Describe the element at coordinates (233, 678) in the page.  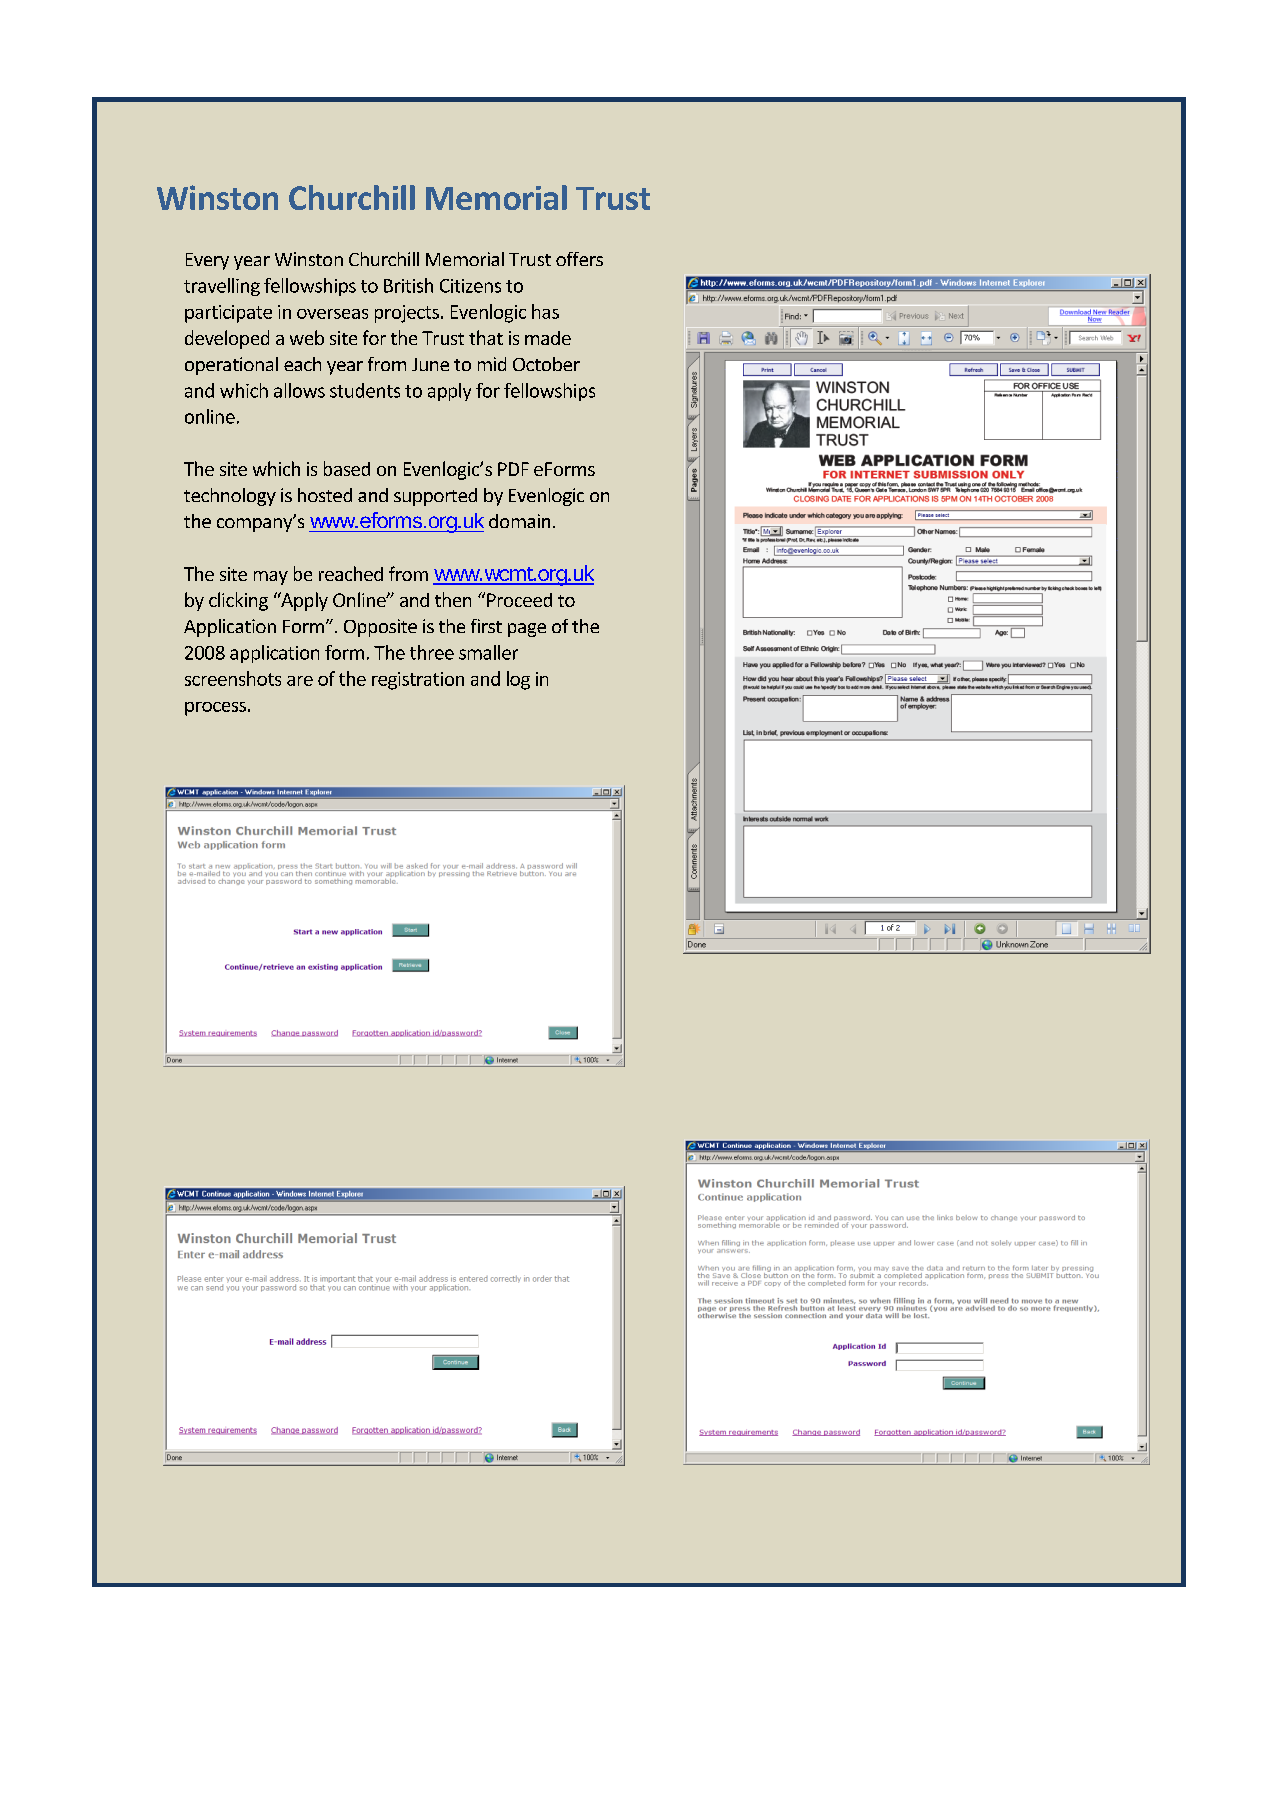
I see `screenshots` at that location.
